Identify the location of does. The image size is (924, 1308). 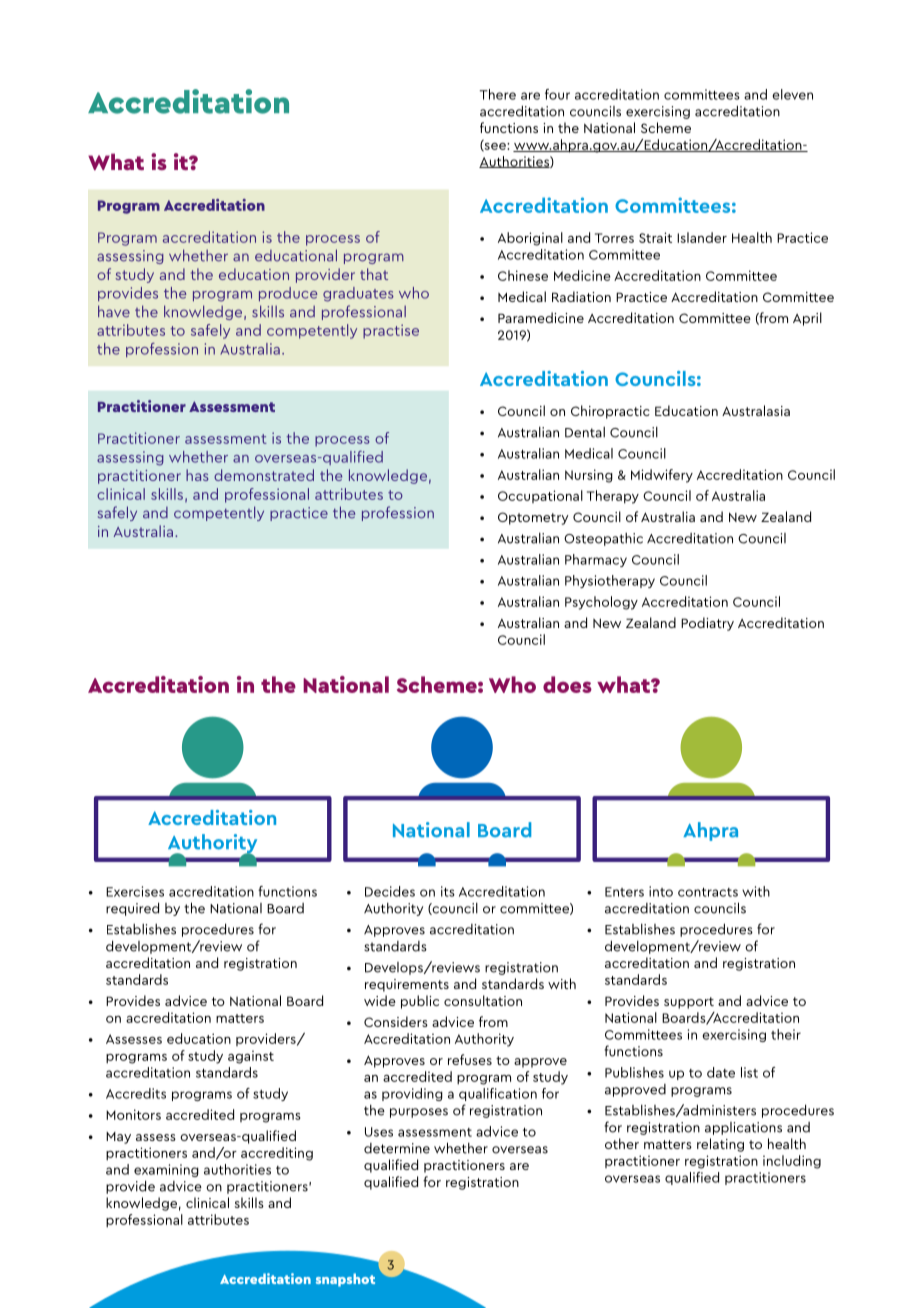
(567, 684).
